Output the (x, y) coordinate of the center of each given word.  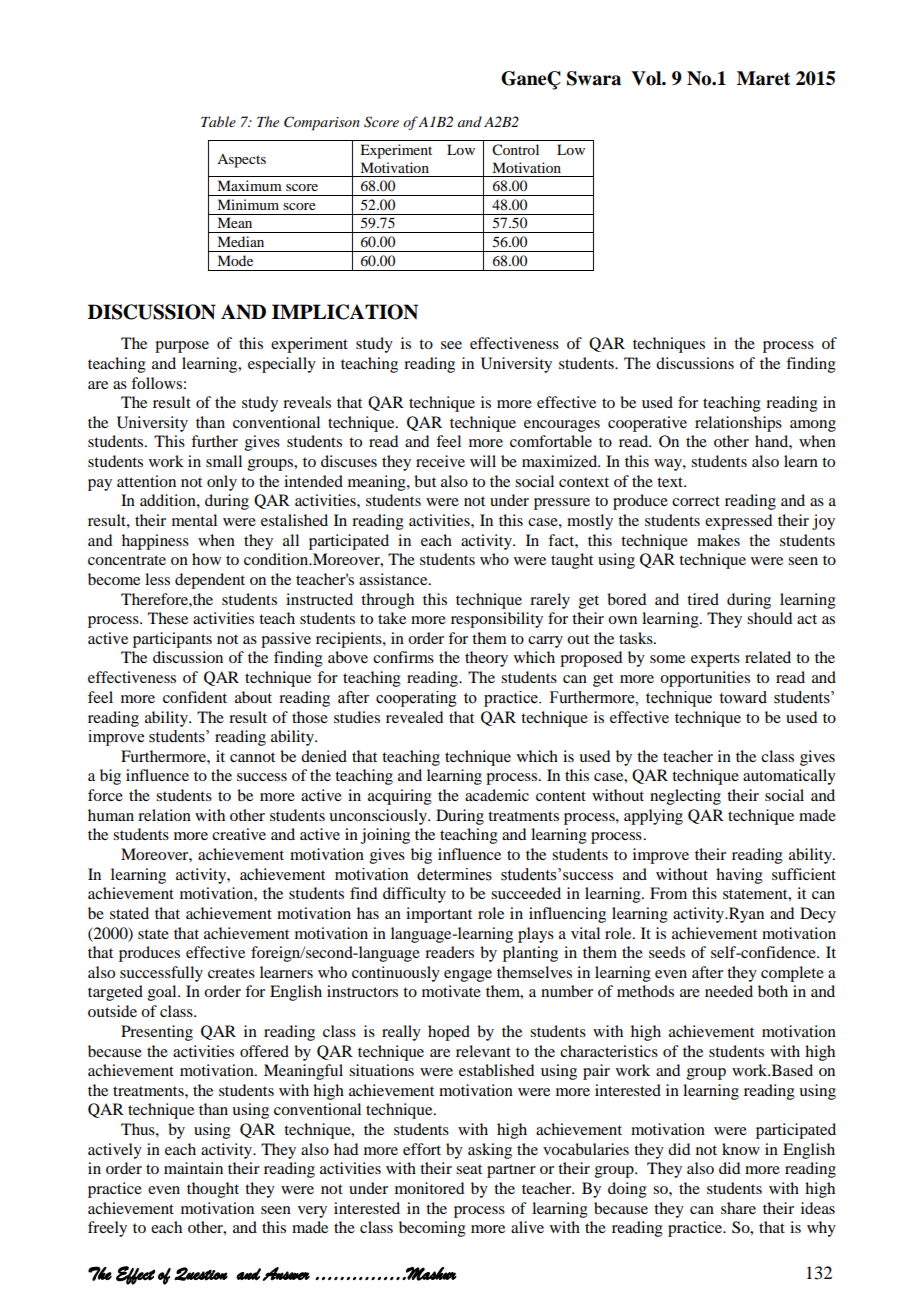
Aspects (241, 161)
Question (201, 1274)
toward (743, 697)
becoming (432, 1229)
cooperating (416, 699)
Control (515, 150)
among (813, 426)
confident (195, 697)
